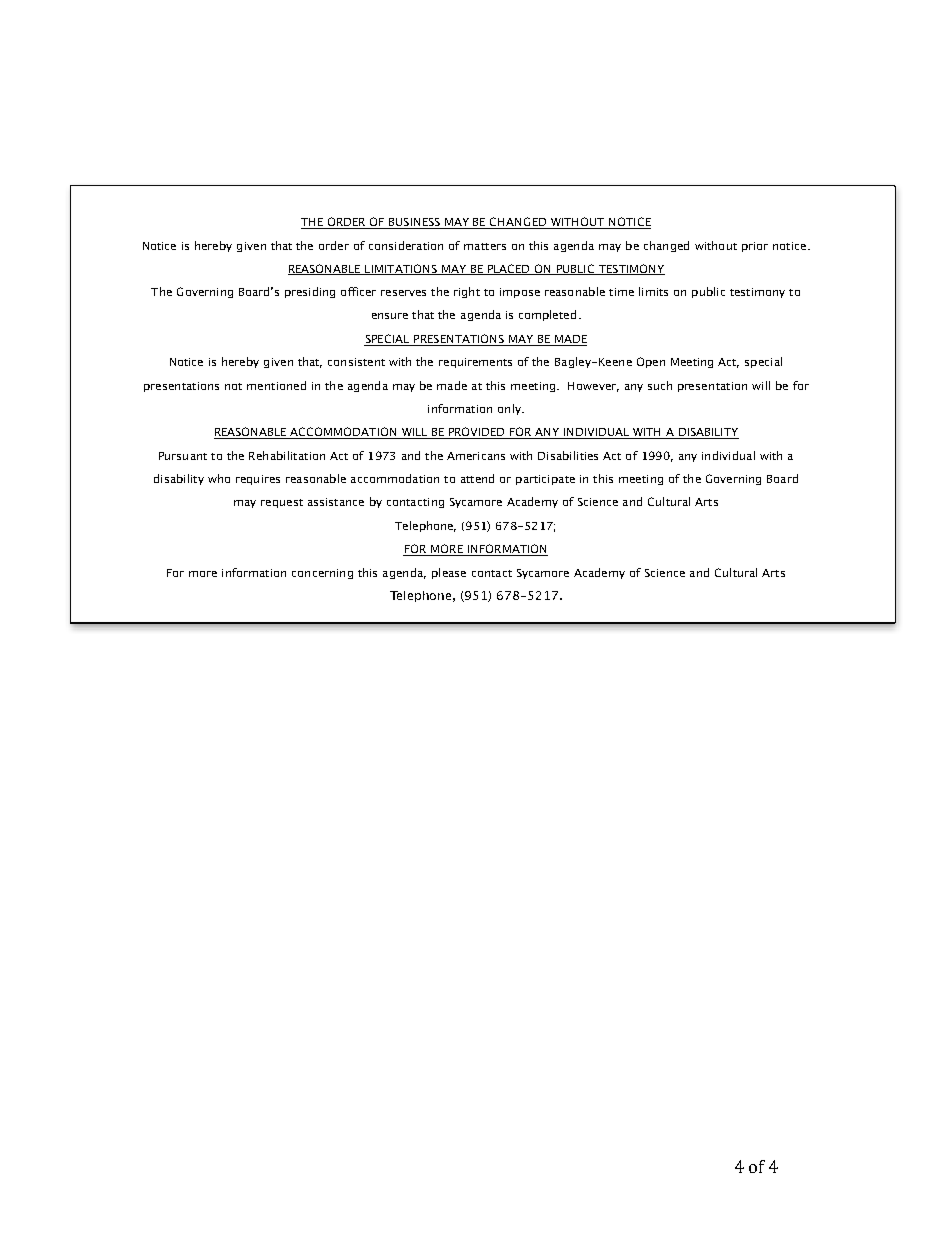 This screenshot has width=952, height=1233. I want to click on matters, so click(485, 246).
